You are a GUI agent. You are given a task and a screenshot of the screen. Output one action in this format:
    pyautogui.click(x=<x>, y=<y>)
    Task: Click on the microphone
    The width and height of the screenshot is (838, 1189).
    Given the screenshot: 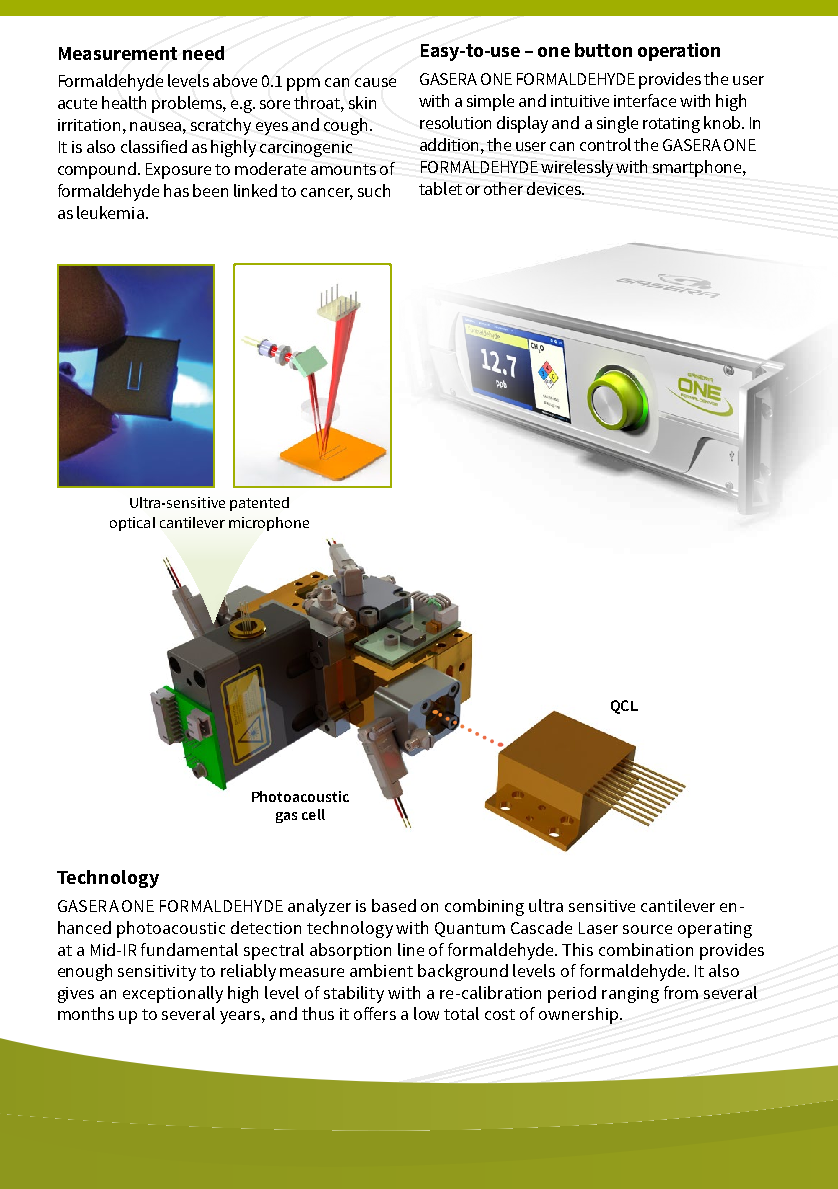 What is the action you would take?
    pyautogui.click(x=269, y=524)
